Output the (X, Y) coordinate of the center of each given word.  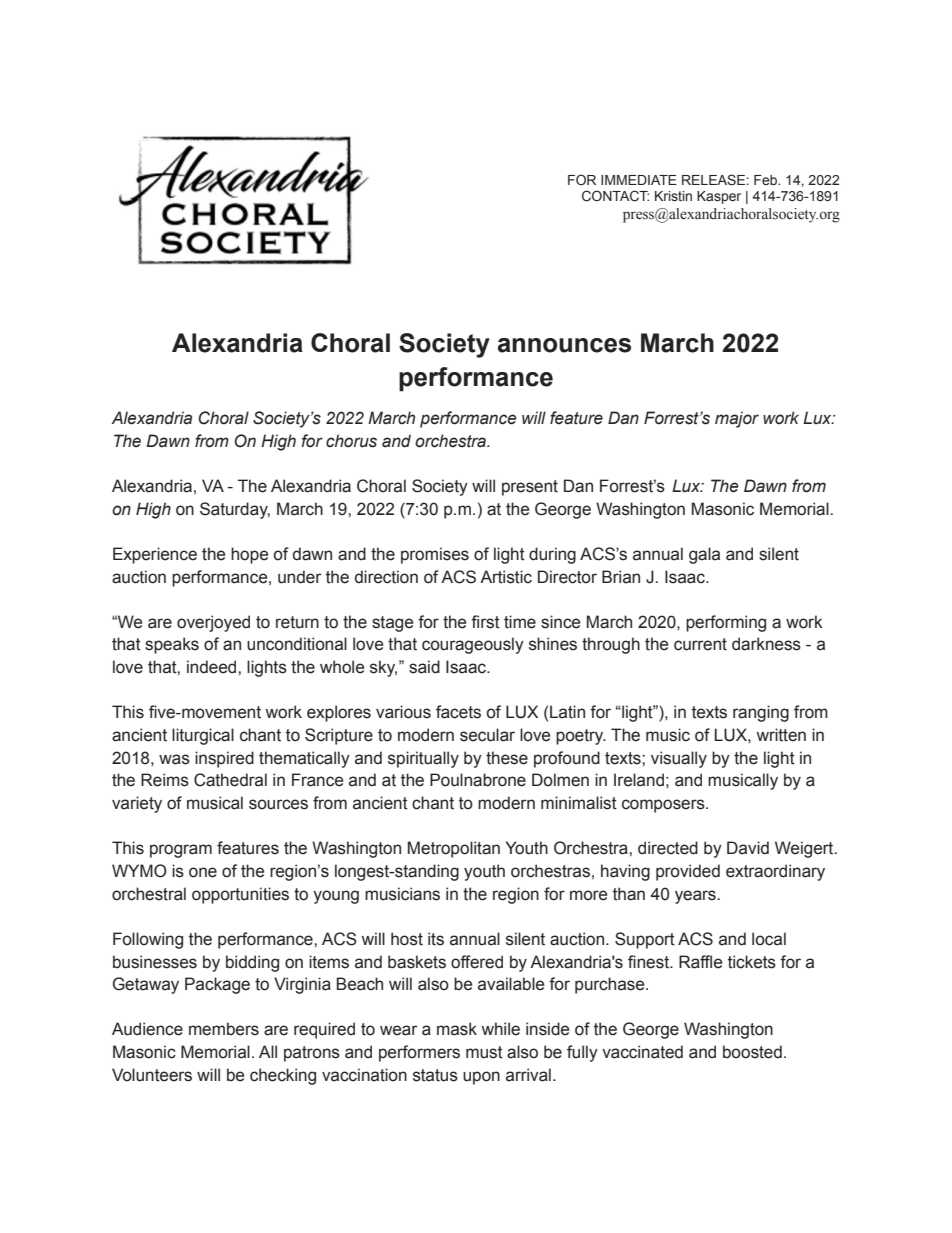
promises (435, 555)
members (224, 1029)
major (737, 419)
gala (704, 555)
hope (249, 555)
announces (564, 345)
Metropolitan (454, 849)
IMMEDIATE (639, 180)
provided (688, 872)
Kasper (719, 197)
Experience (155, 555)
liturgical (203, 736)
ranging (761, 713)
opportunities (240, 895)
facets (458, 712)
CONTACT (615, 196)
